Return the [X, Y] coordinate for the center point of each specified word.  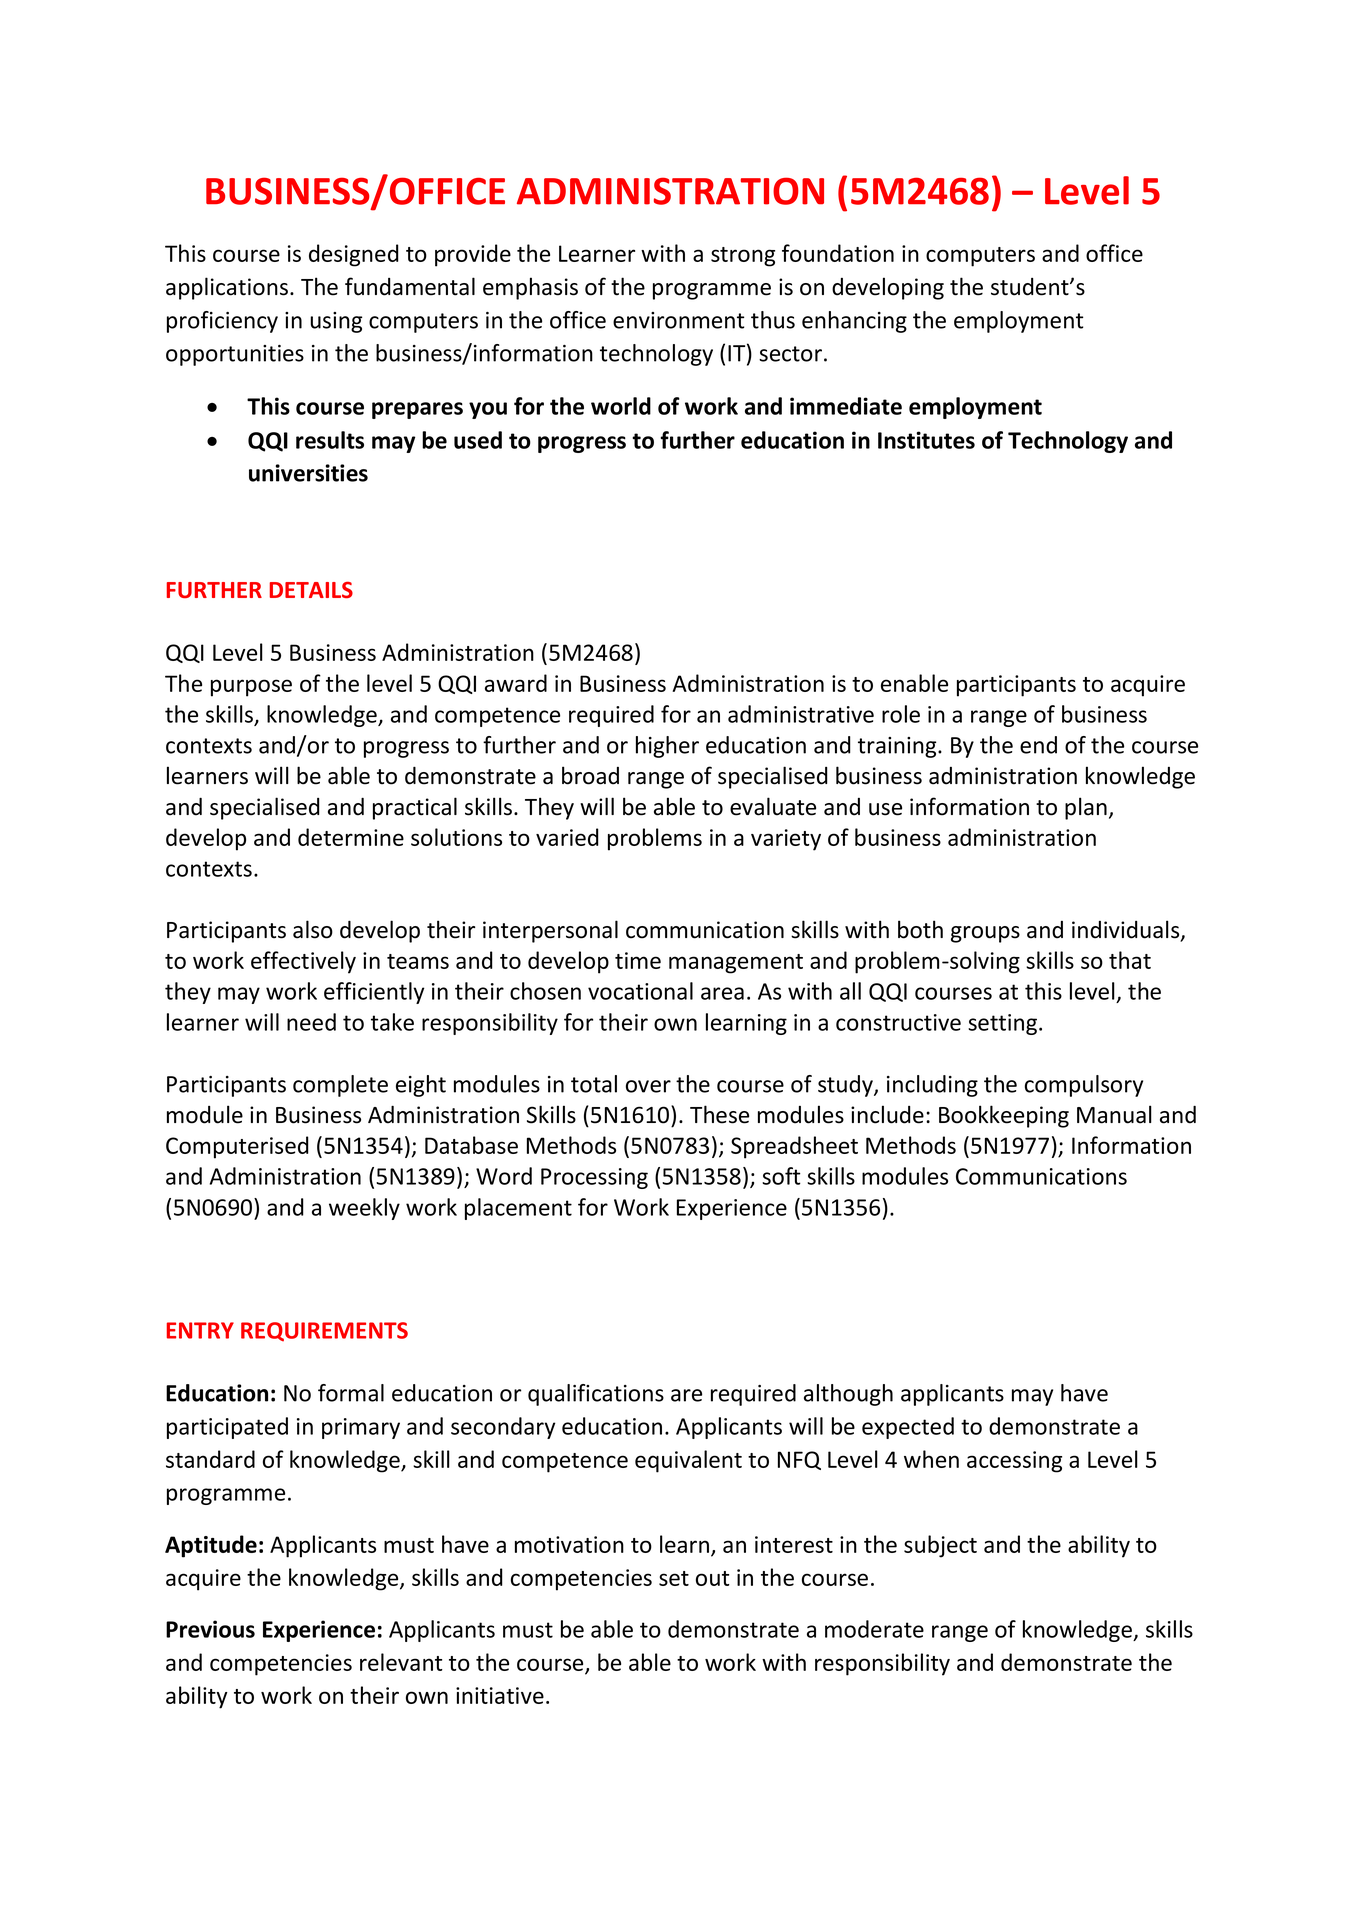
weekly [364, 1209]
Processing [594, 1178]
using [336, 322]
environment [678, 320]
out [713, 1578]
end [1038, 745]
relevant [401, 1662]
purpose [251, 688]
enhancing [854, 322]
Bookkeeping [1004, 1116]
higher [667, 747]
